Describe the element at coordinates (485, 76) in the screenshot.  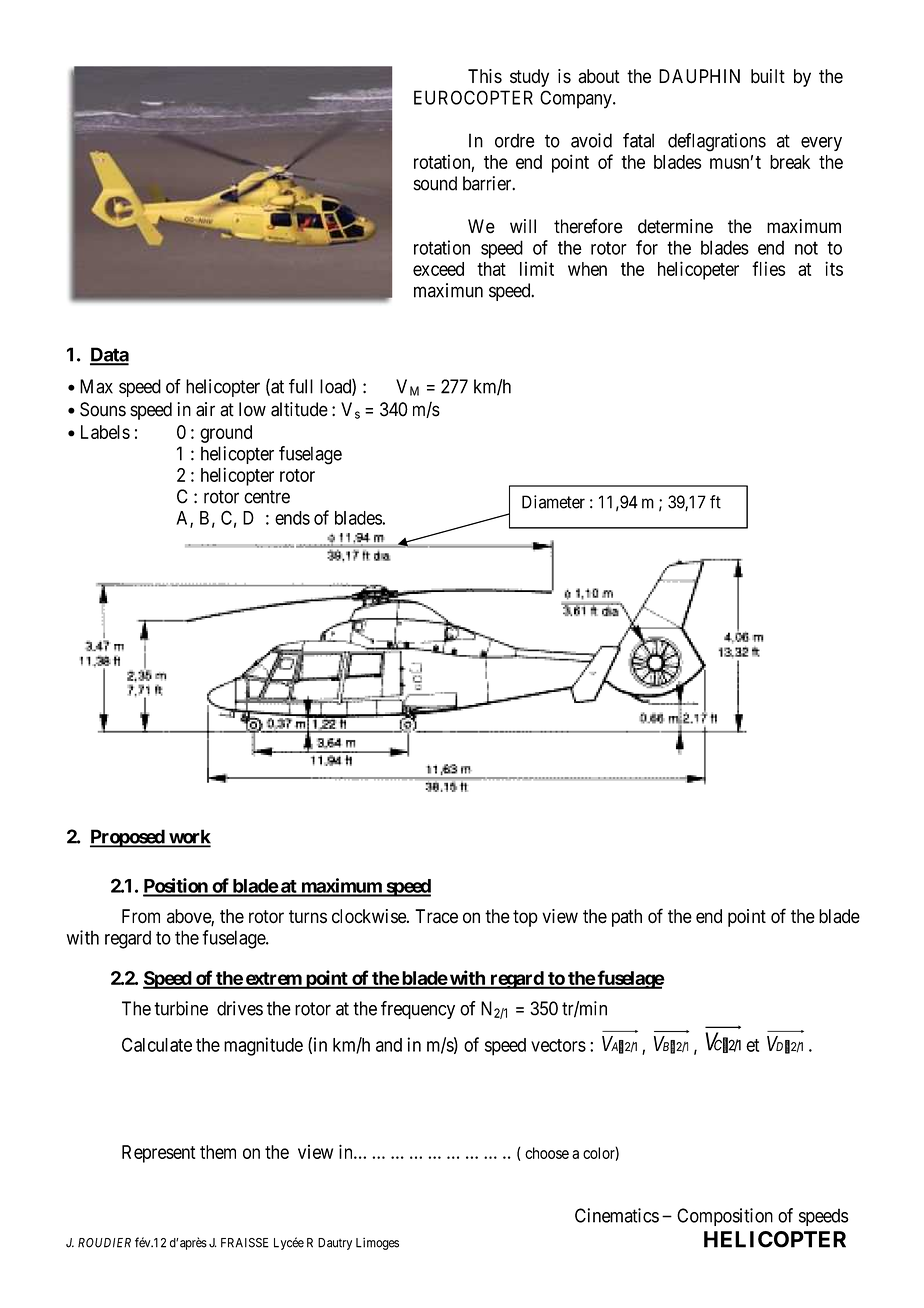
I see `This` at that location.
